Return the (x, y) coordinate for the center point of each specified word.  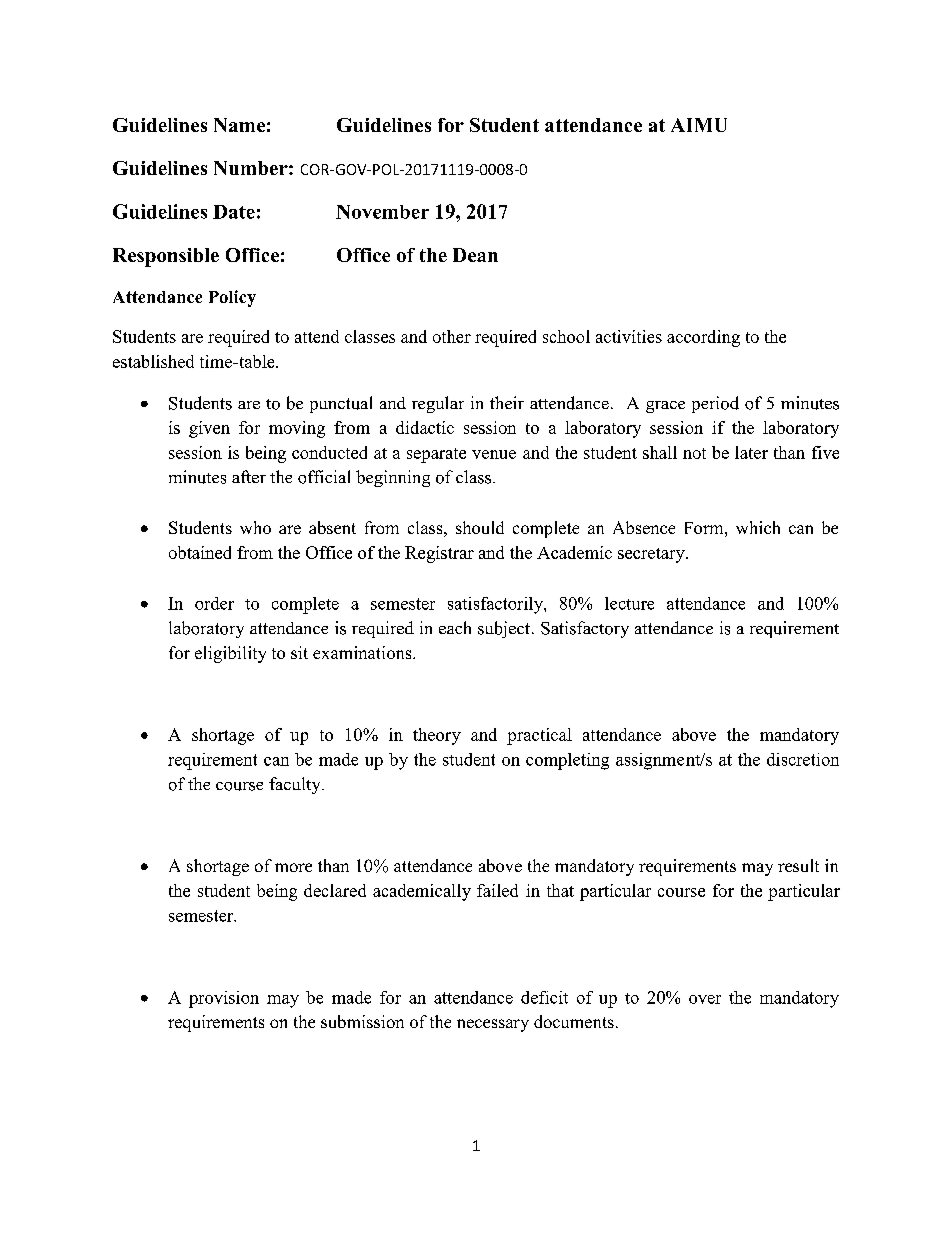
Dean (475, 255)
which (758, 527)
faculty (296, 785)
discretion (803, 759)
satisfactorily (496, 605)
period (715, 404)
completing (567, 761)
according (703, 338)
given (209, 429)
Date (234, 212)
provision (224, 999)
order (214, 603)
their (507, 402)
